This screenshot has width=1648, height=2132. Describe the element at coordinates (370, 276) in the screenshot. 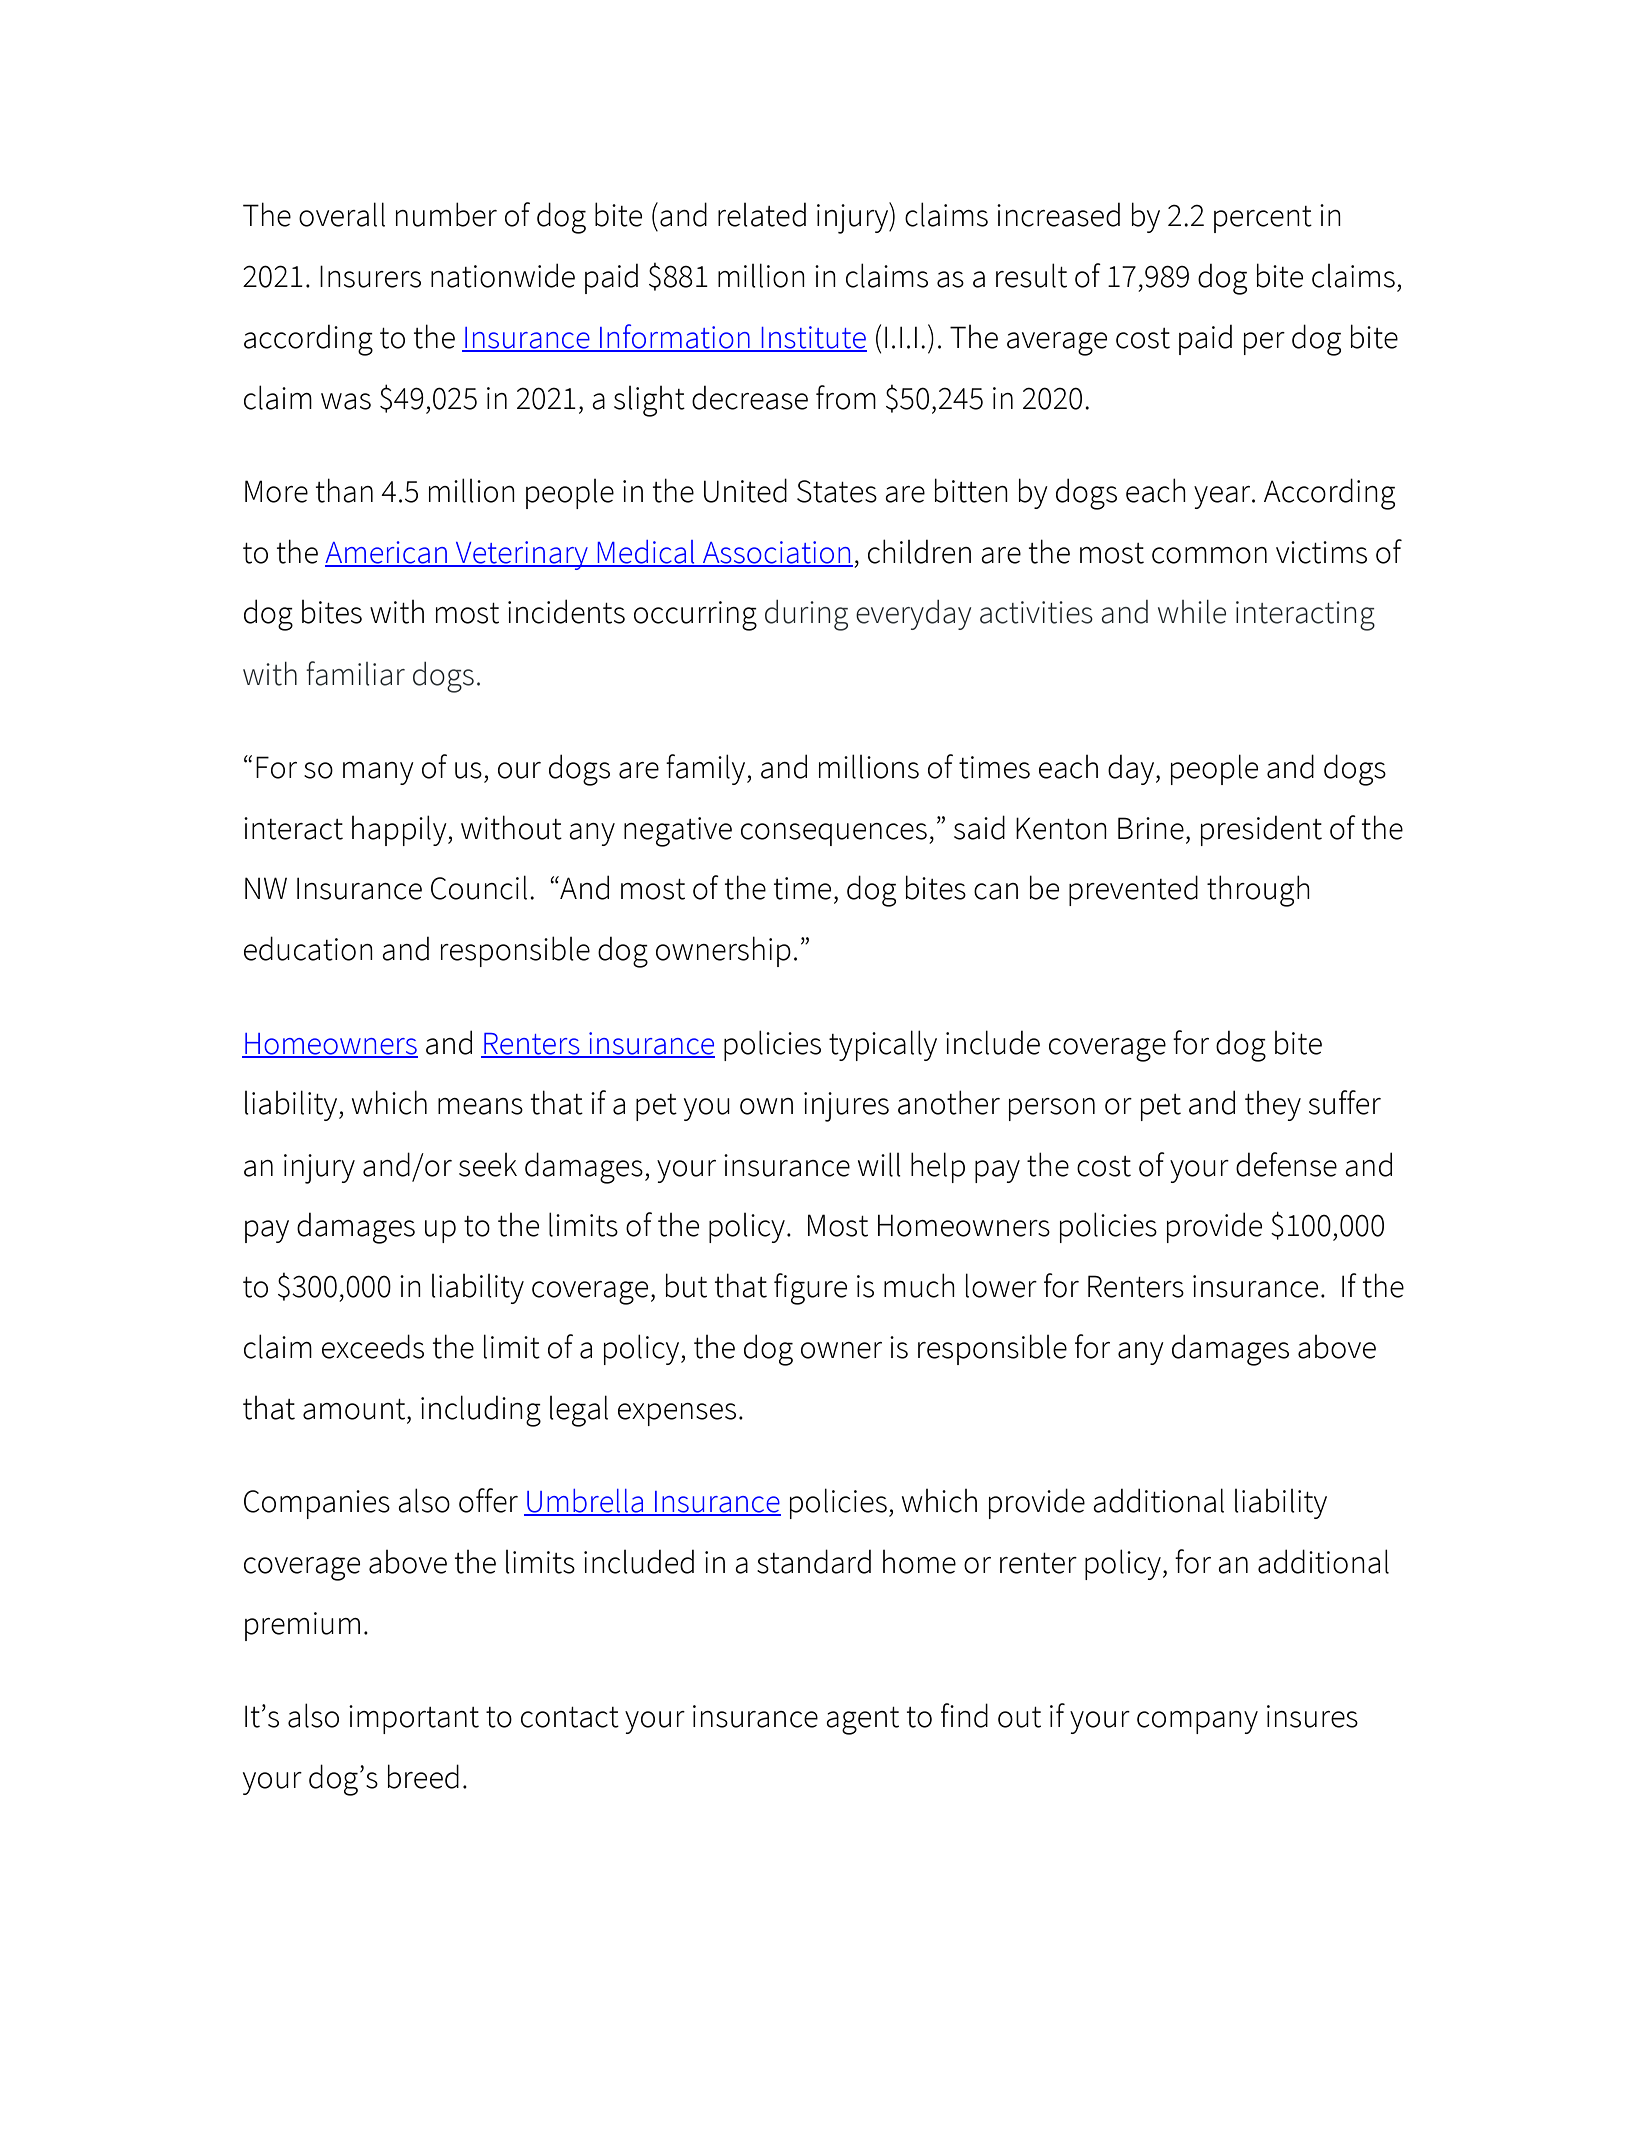

I see `Insurers` at that location.
